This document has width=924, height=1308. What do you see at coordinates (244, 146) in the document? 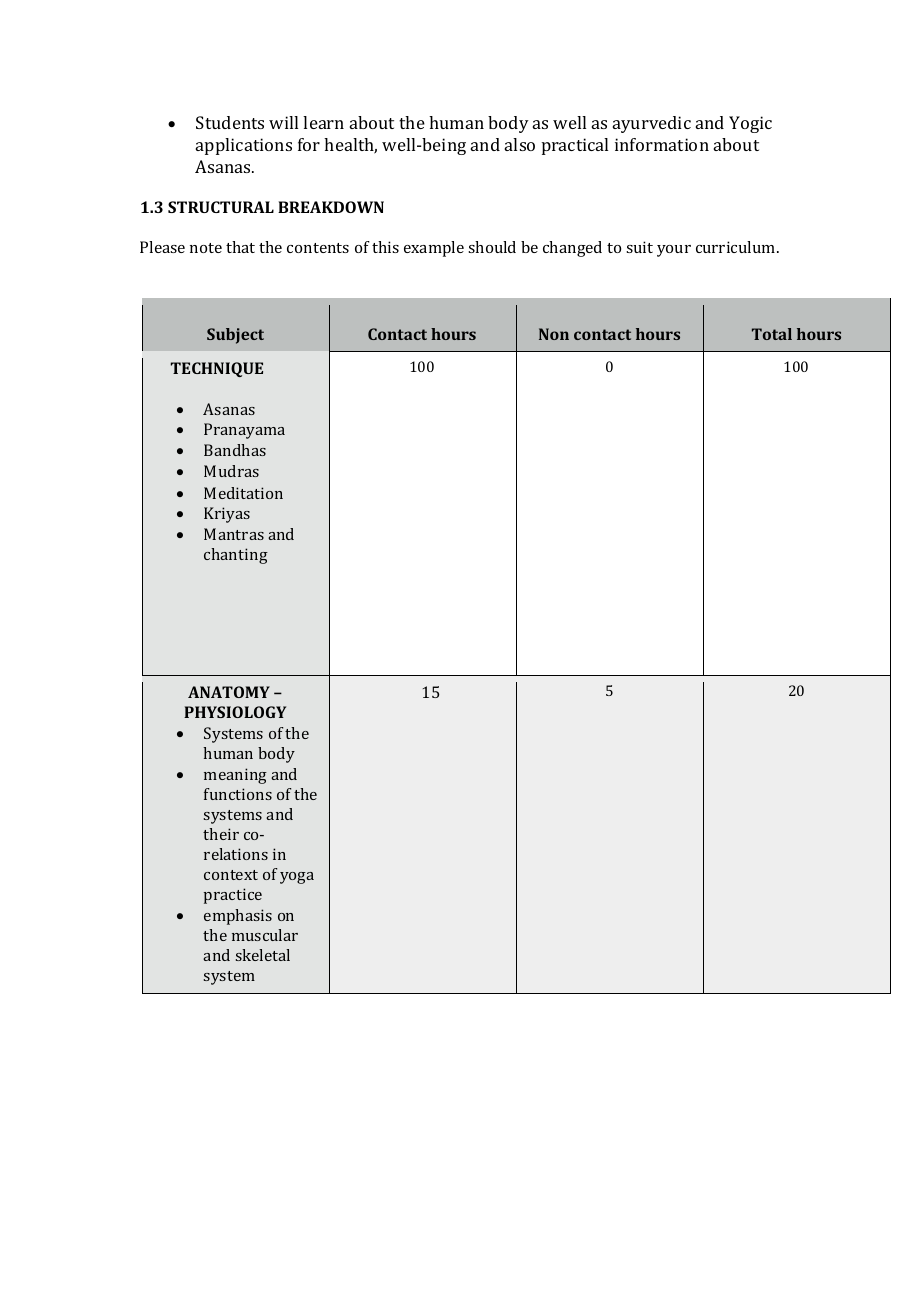
I see `applications` at bounding box center [244, 146].
